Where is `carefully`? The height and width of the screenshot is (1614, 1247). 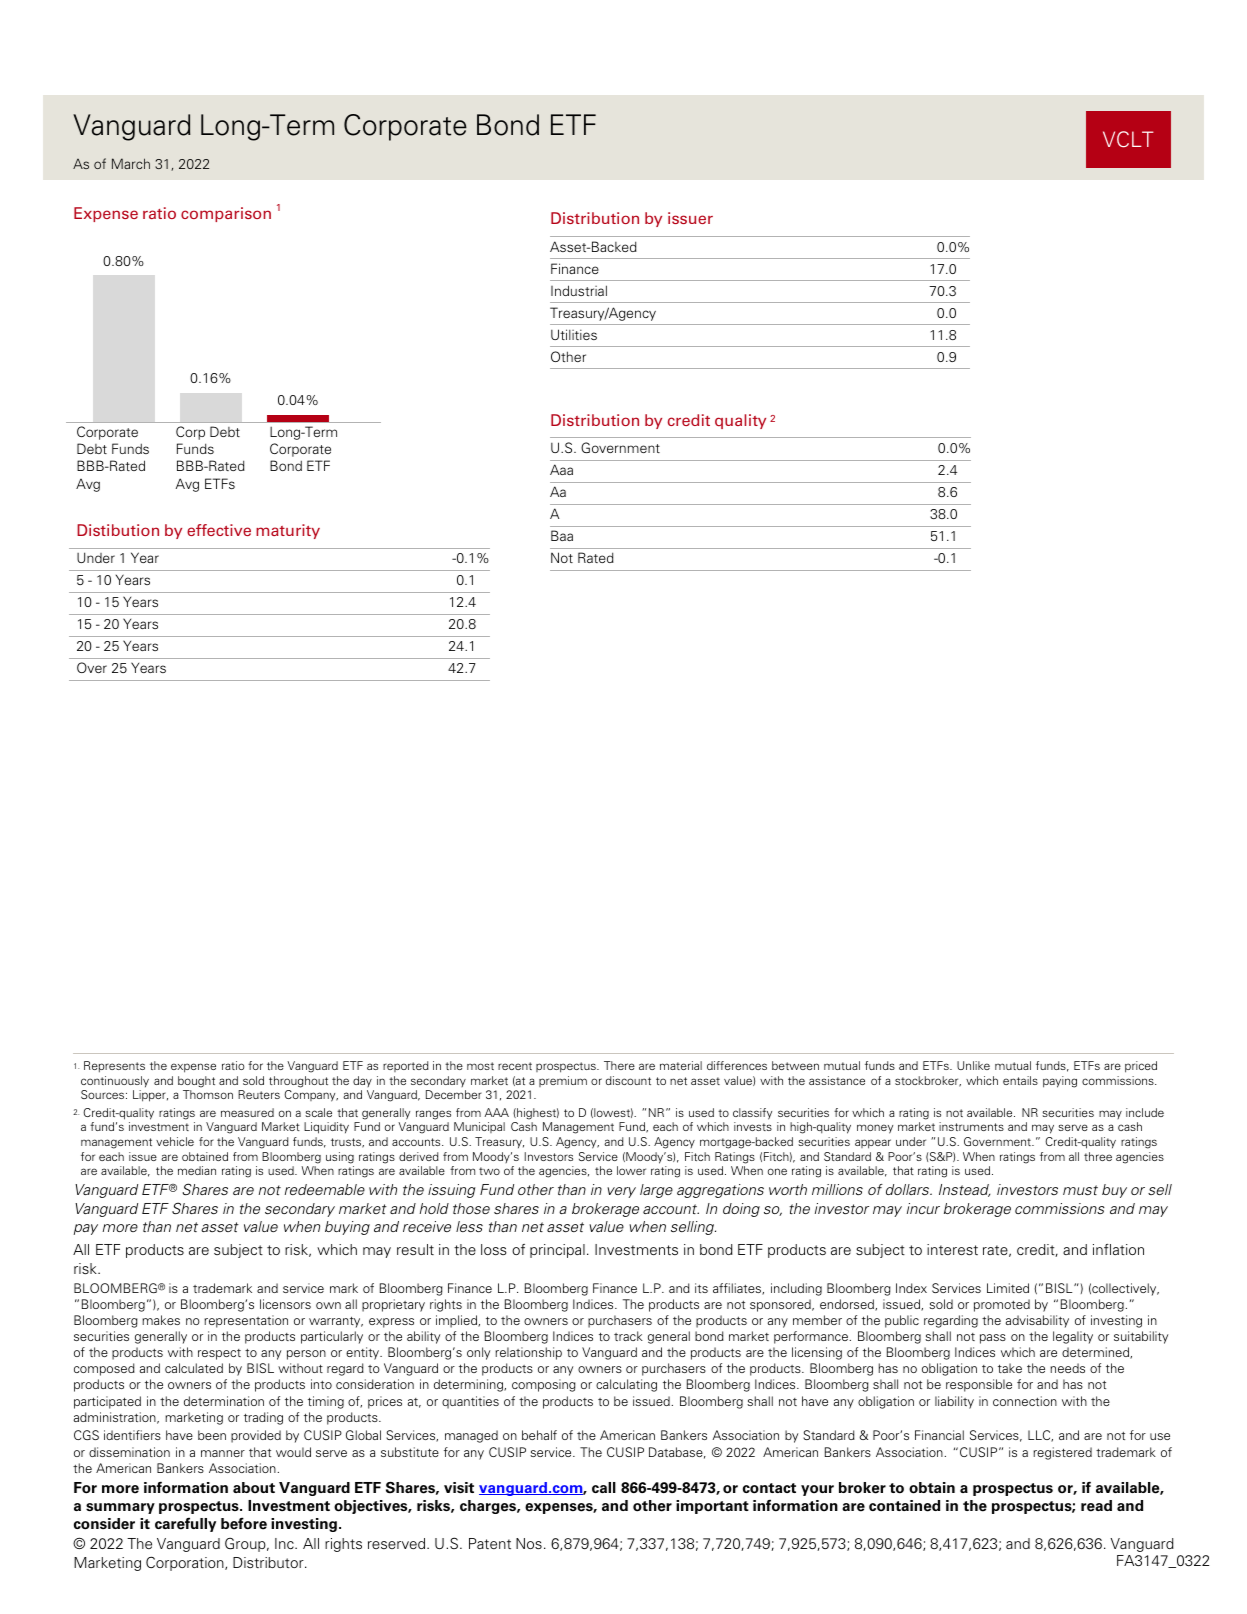
carefully is located at coordinates (185, 1524).
